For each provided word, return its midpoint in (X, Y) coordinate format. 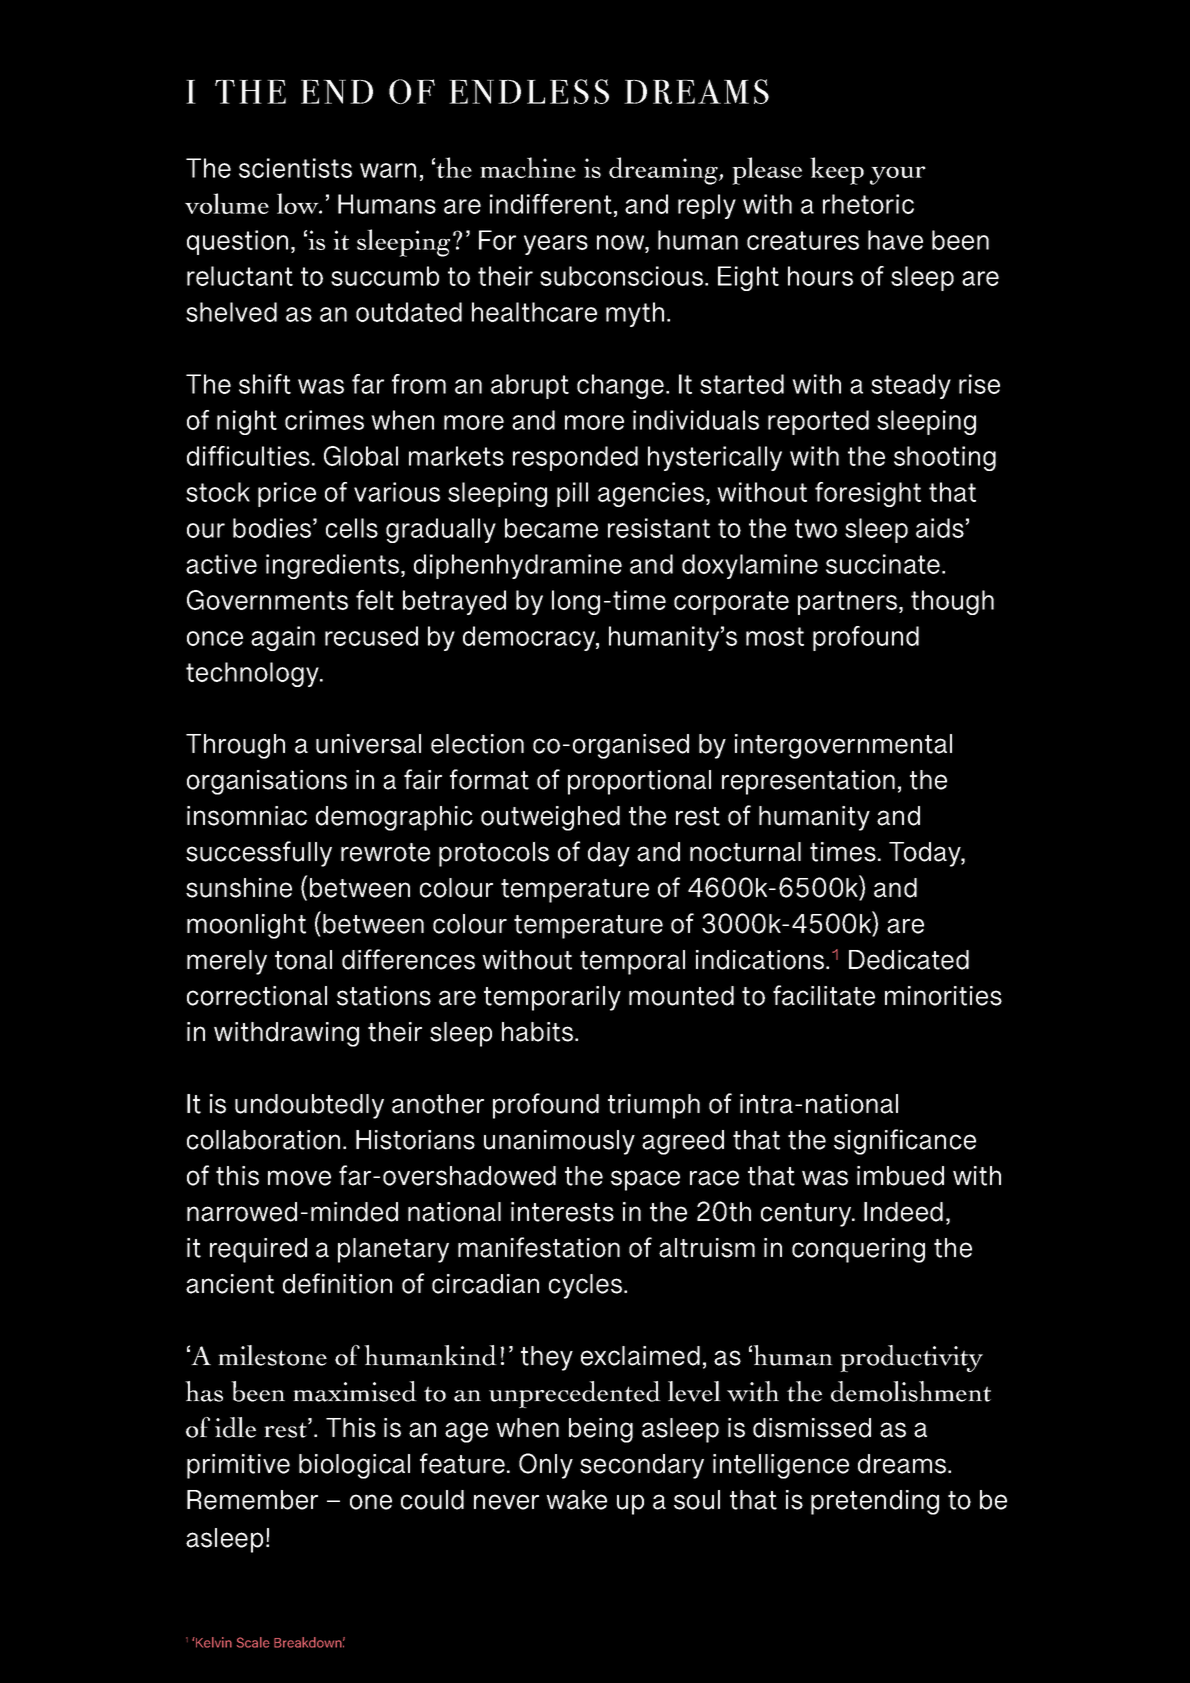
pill (572, 494)
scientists (295, 168)
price (287, 494)
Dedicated (909, 960)
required (258, 1250)
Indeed (903, 1212)
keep (837, 171)
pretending (875, 1502)
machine (528, 167)
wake (576, 1500)
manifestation (539, 1247)
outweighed (550, 818)
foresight (868, 494)
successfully (259, 854)
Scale (253, 1642)
